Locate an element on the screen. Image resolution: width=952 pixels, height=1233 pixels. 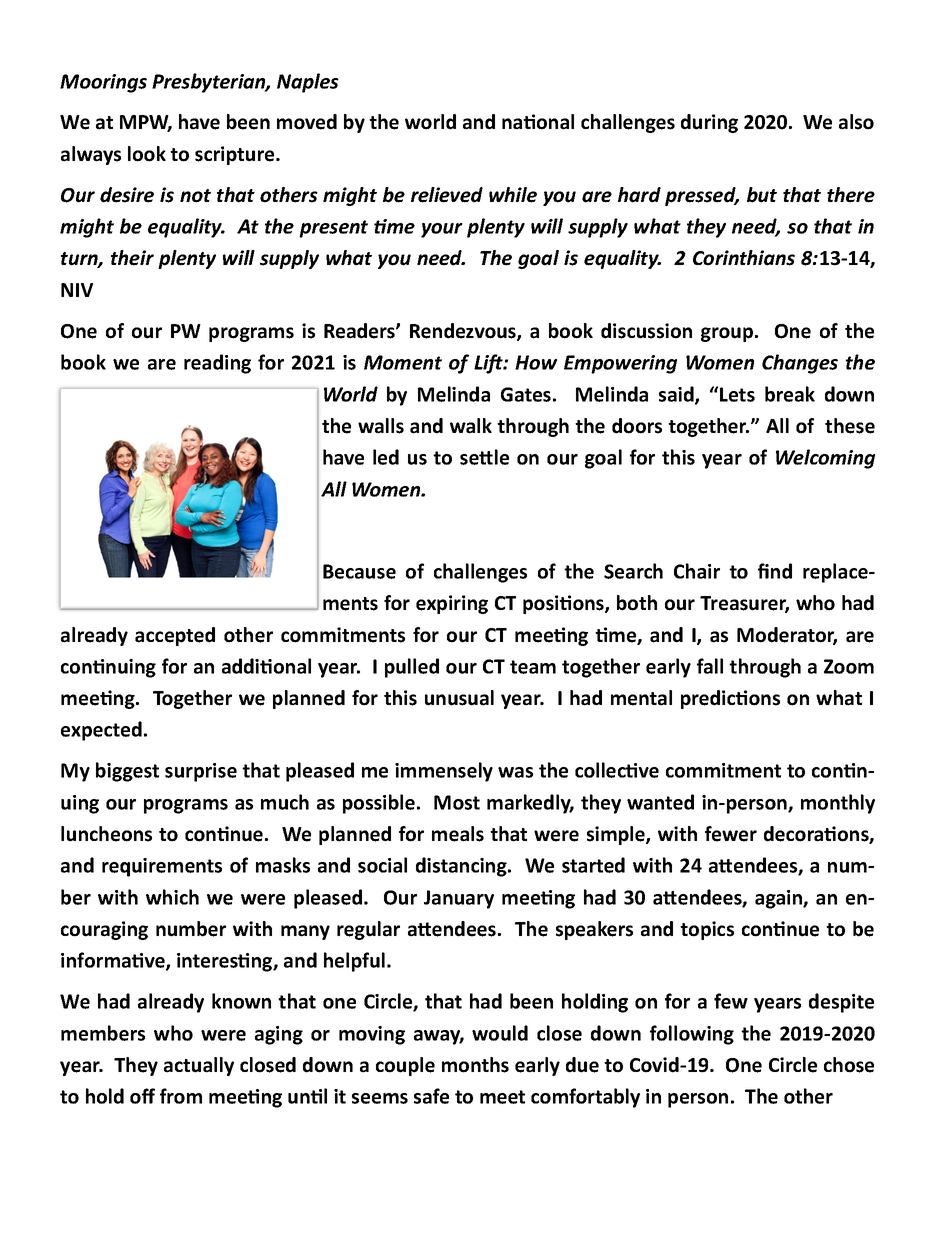
accepted is located at coordinates (175, 636).
